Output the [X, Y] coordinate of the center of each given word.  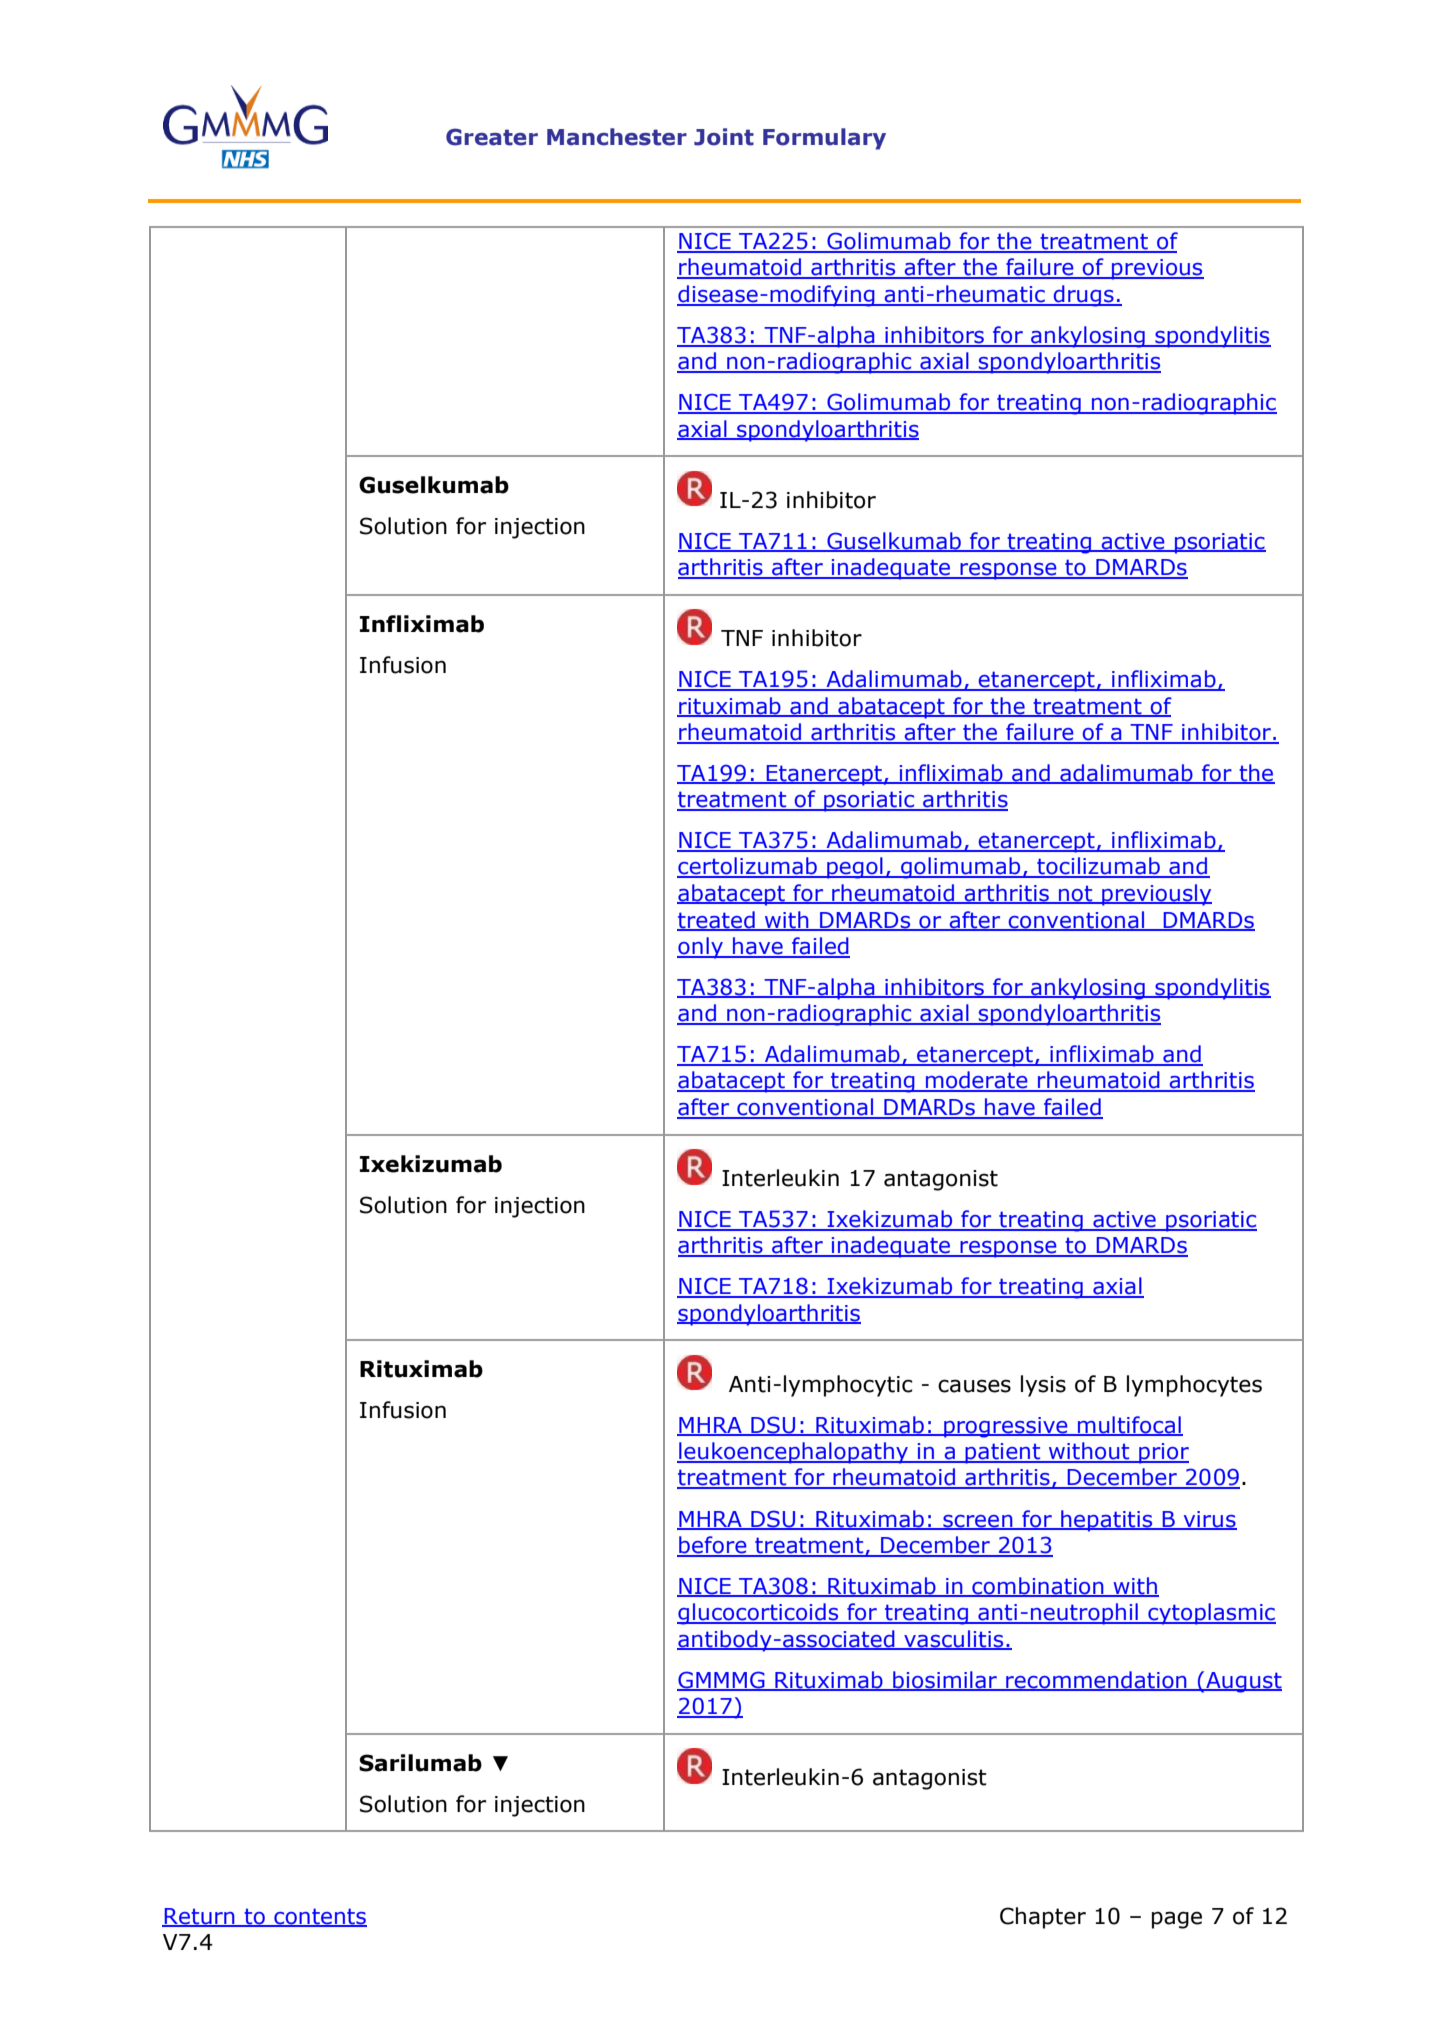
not [1076, 895]
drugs [1084, 296]
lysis [1043, 1386]
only [701, 948]
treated [717, 920]
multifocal [1129, 1425]
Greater [492, 137]
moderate [977, 1081]
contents [319, 1917]
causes [974, 1386]
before [713, 1546]
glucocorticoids [759, 1614]
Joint [724, 137]
